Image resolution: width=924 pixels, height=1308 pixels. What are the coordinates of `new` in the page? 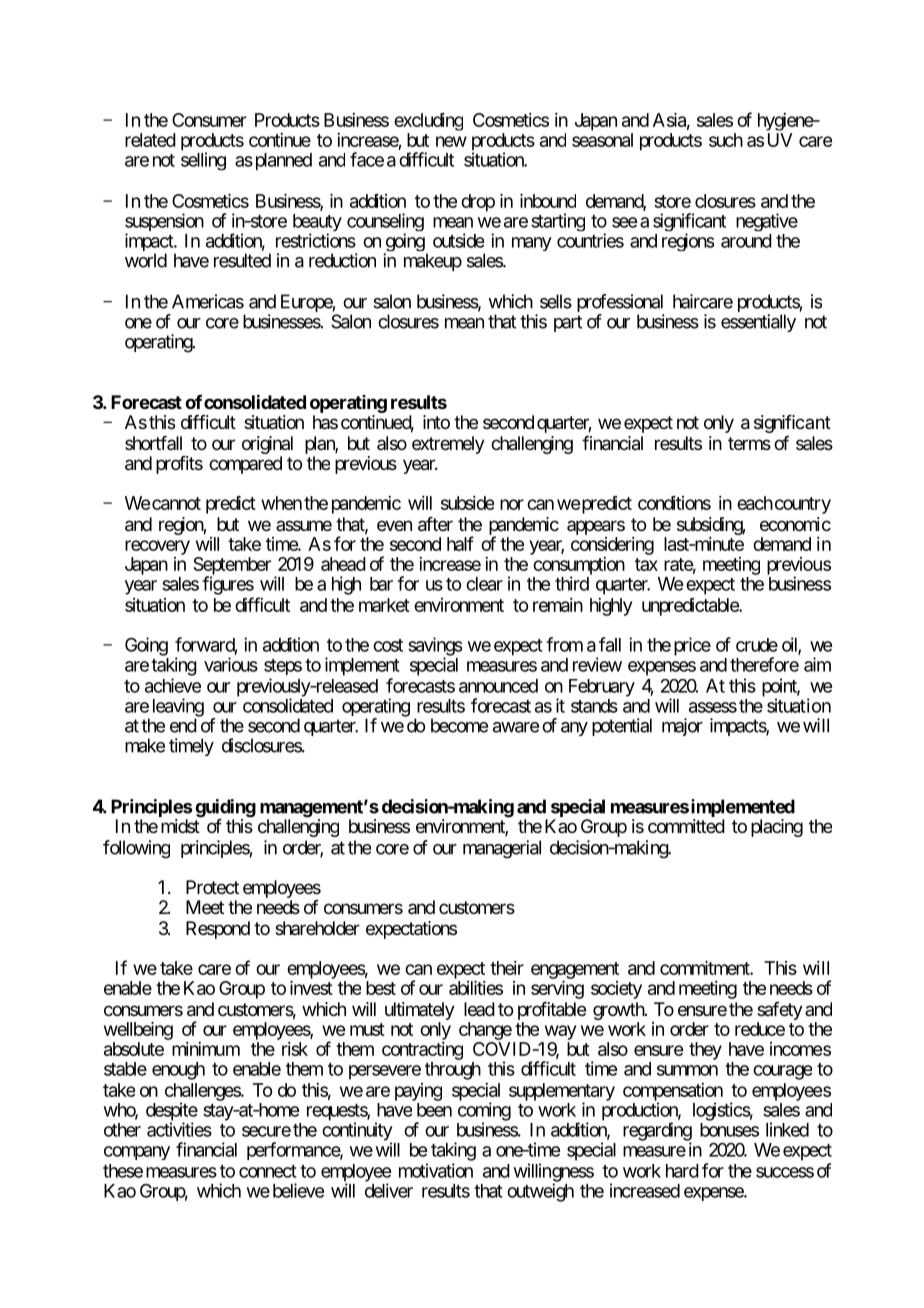 It's located at (451, 141).
